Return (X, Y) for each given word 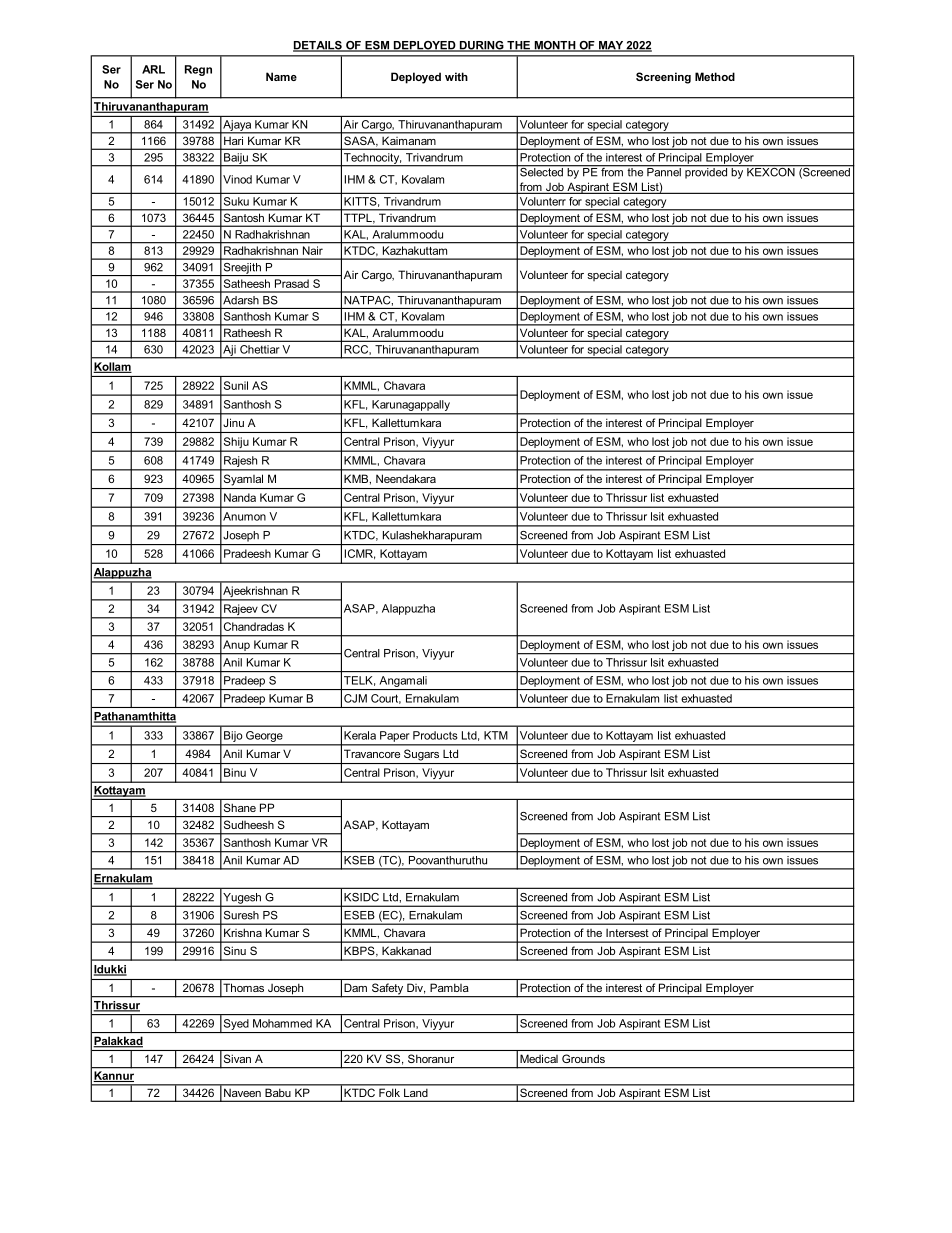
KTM (496, 735)
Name (281, 76)
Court (386, 699)
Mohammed (282, 1023)
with (456, 76)
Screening (663, 78)
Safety (387, 990)
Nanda (240, 497)
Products (435, 735)
